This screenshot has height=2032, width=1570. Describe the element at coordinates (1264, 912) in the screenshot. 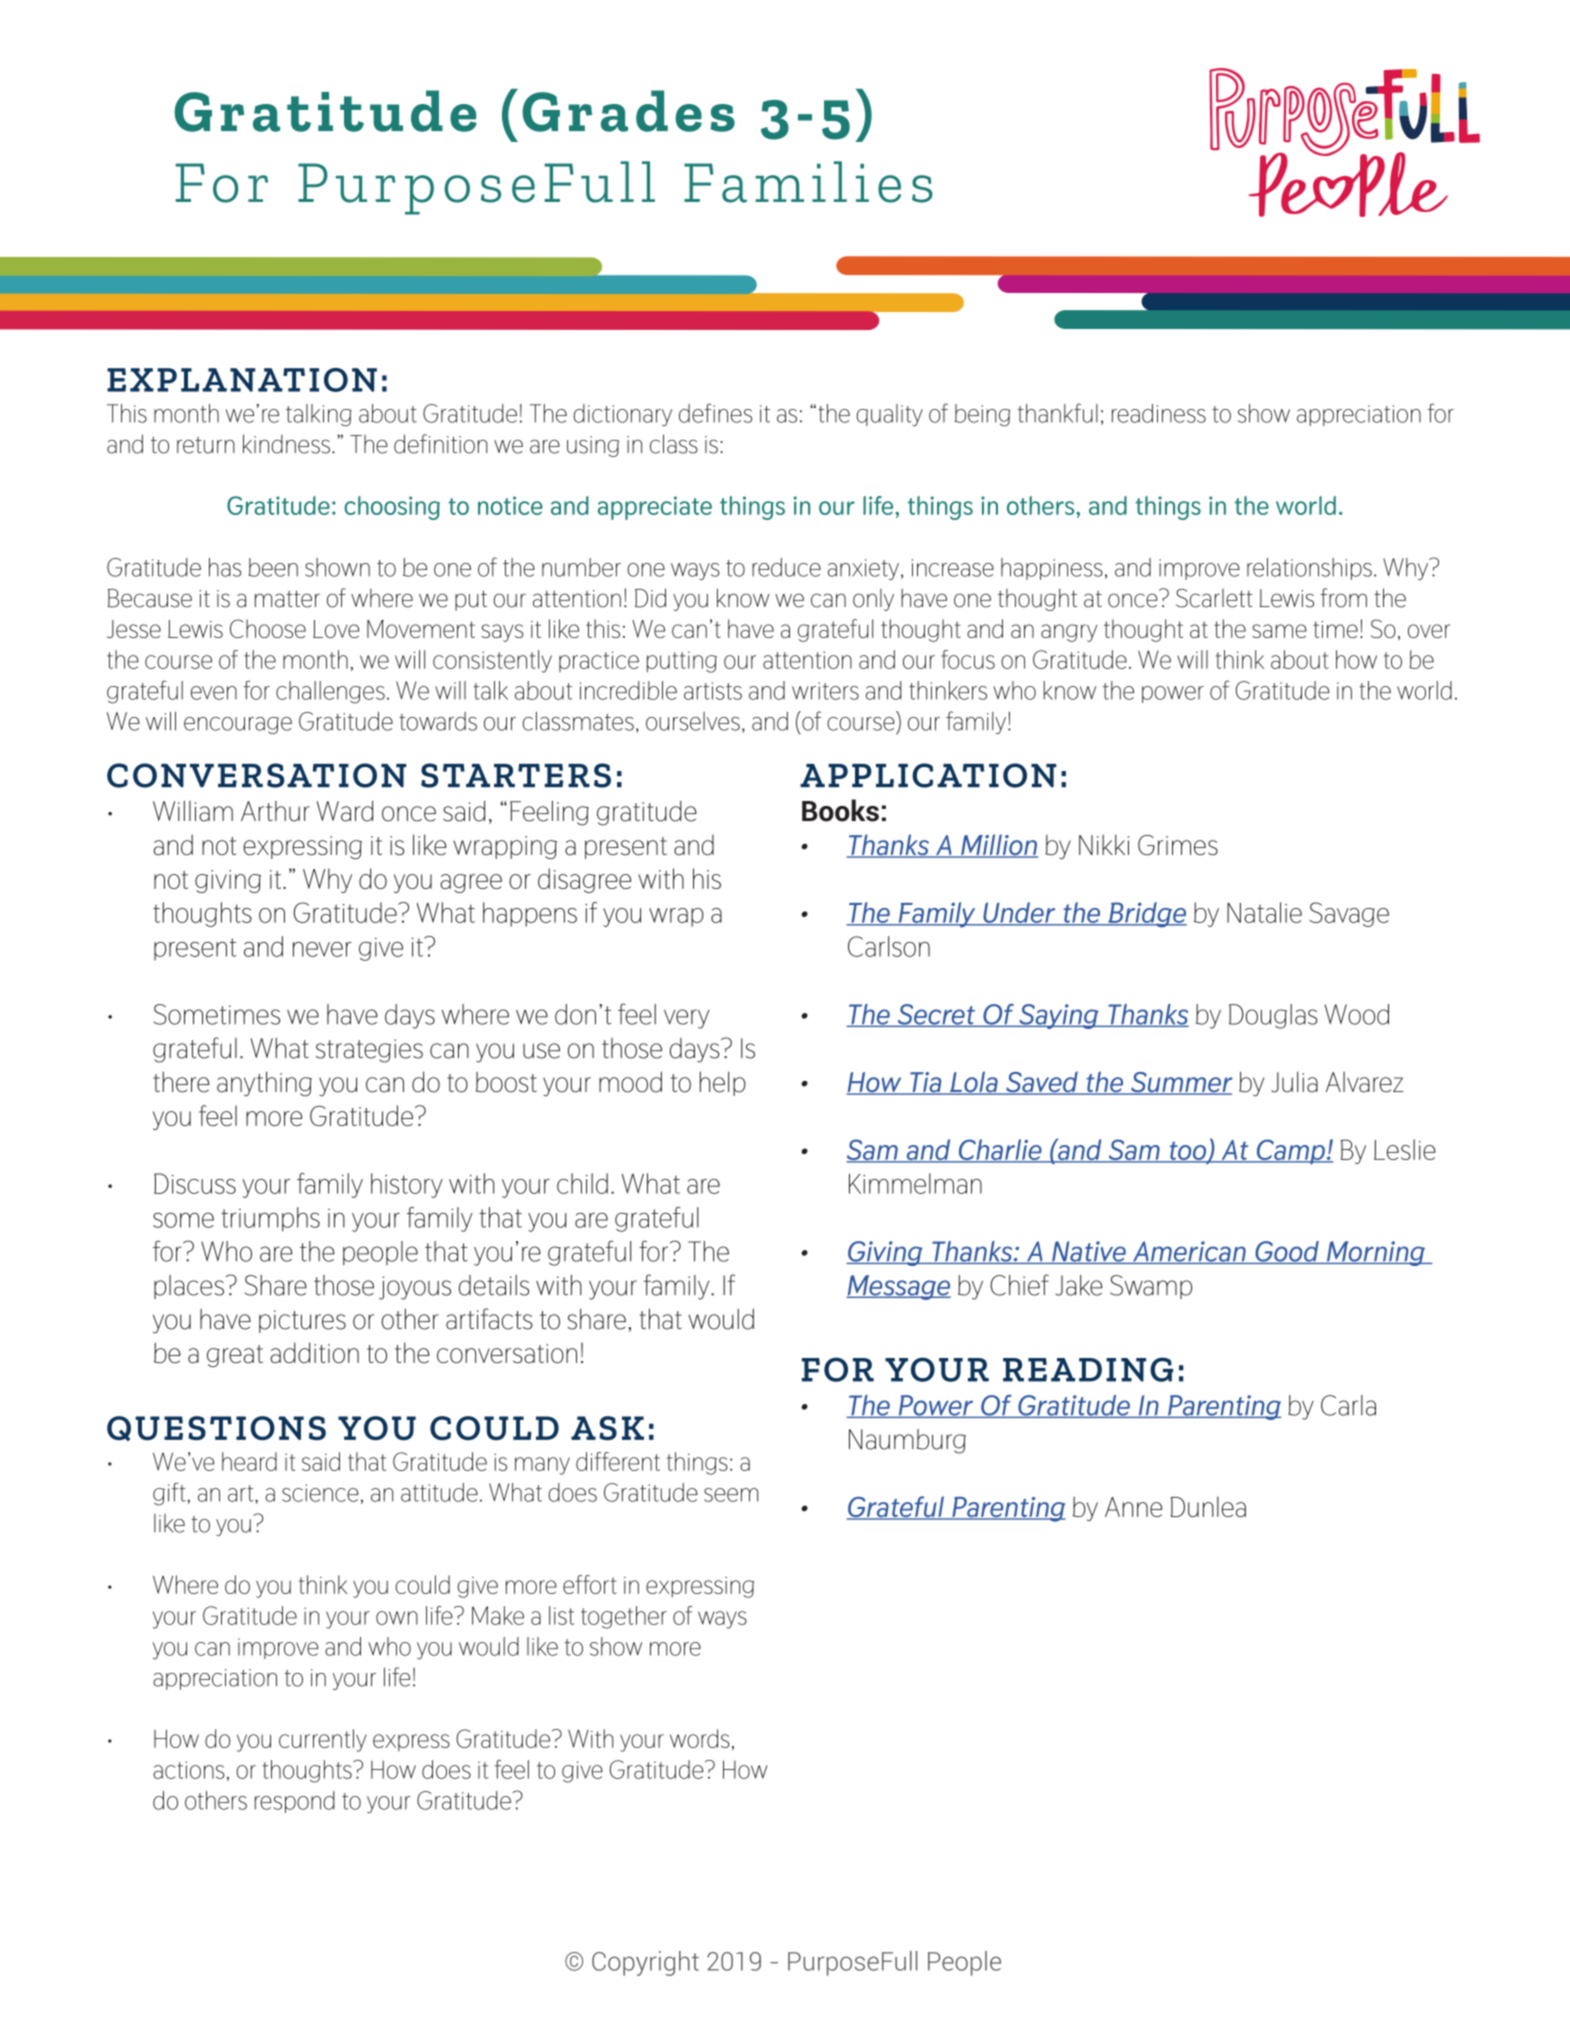

I see `Natalie` at that location.
